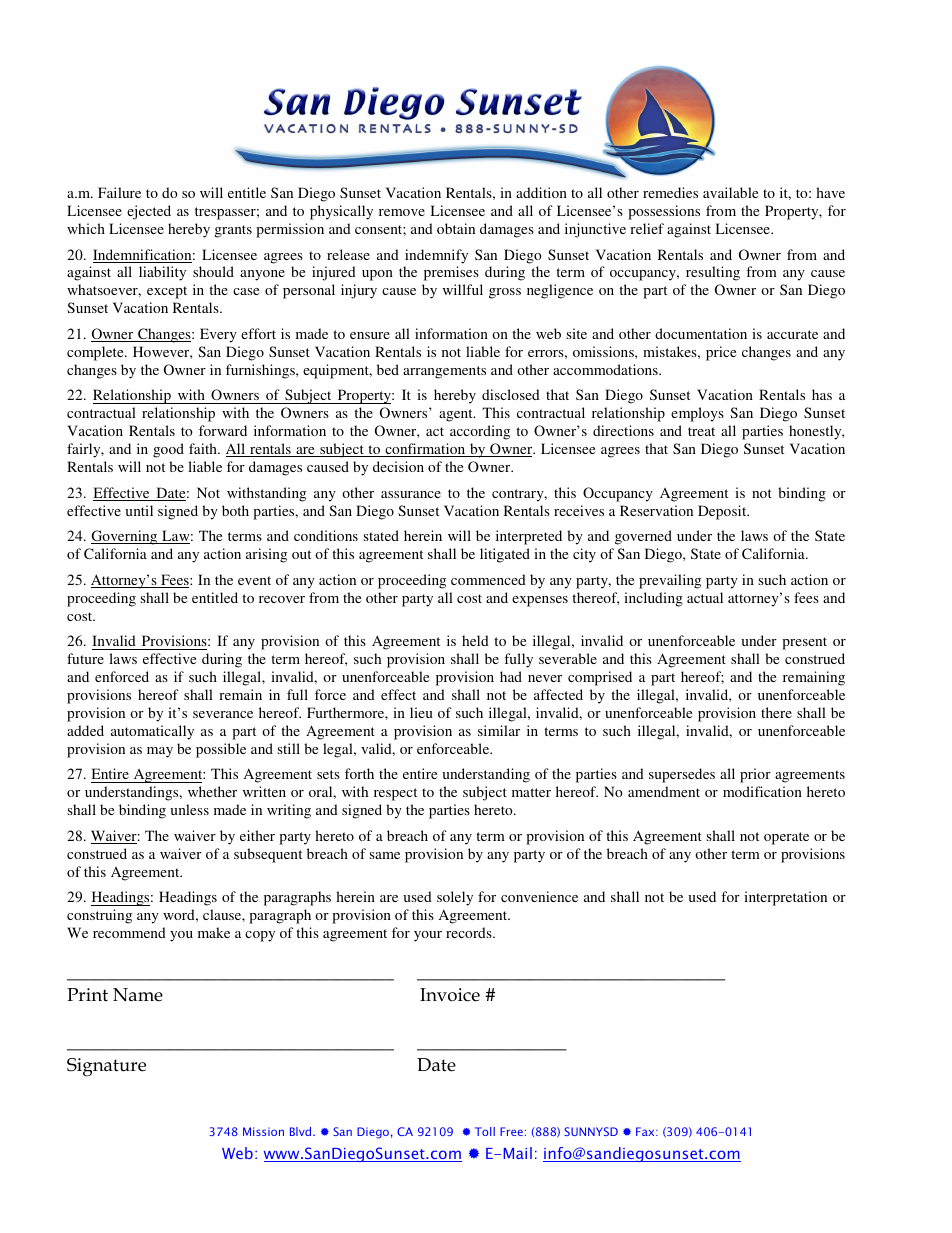  What do you see at coordinates (456, 228) in the screenshot?
I see `obtain` at bounding box center [456, 228].
